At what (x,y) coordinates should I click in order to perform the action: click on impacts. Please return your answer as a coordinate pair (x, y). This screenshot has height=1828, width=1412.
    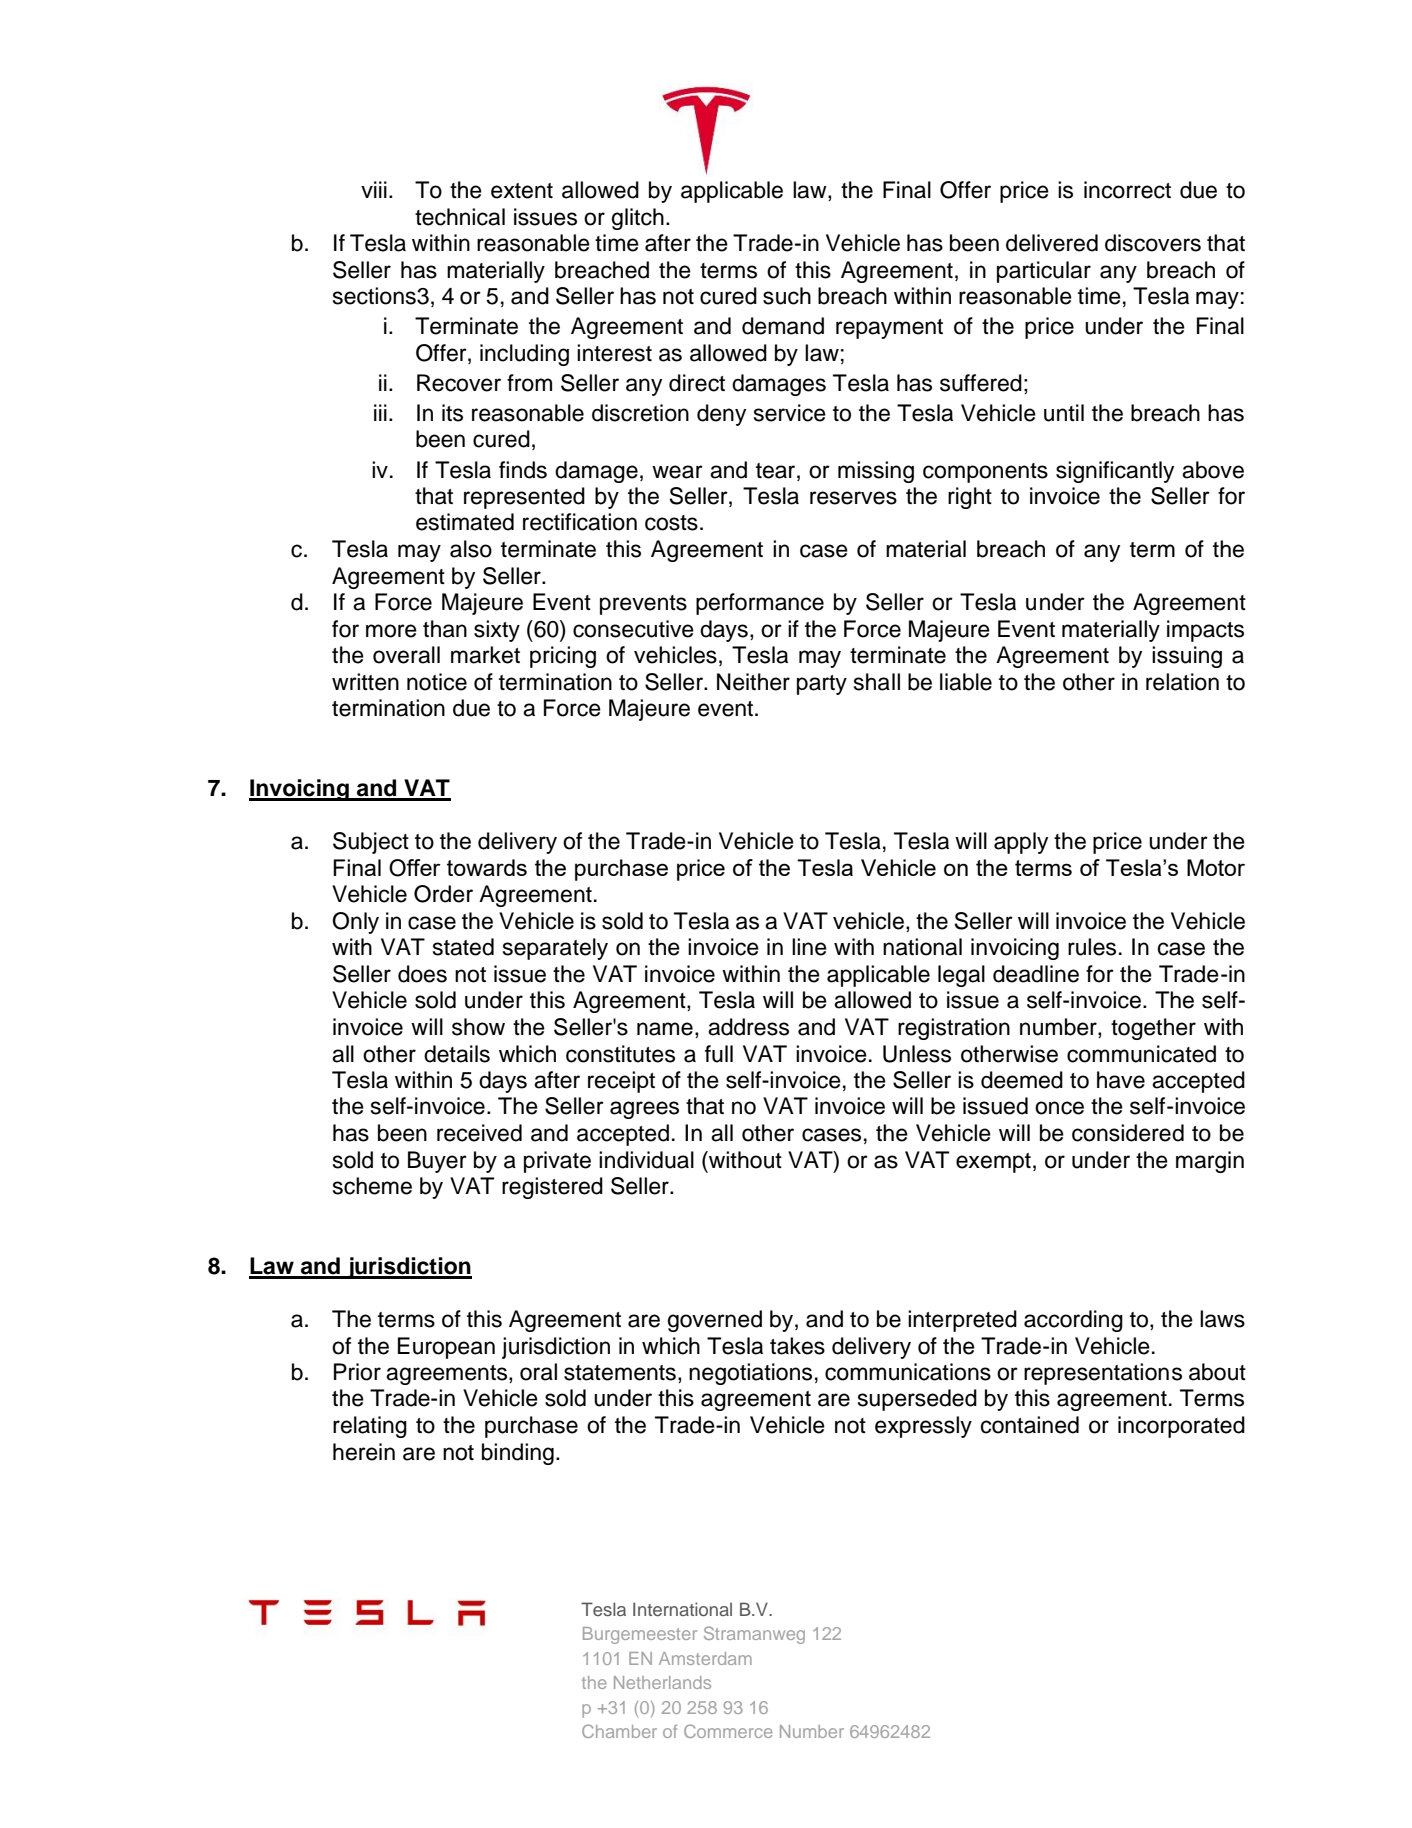
    Looking at the image, I should click on (1205, 631).
